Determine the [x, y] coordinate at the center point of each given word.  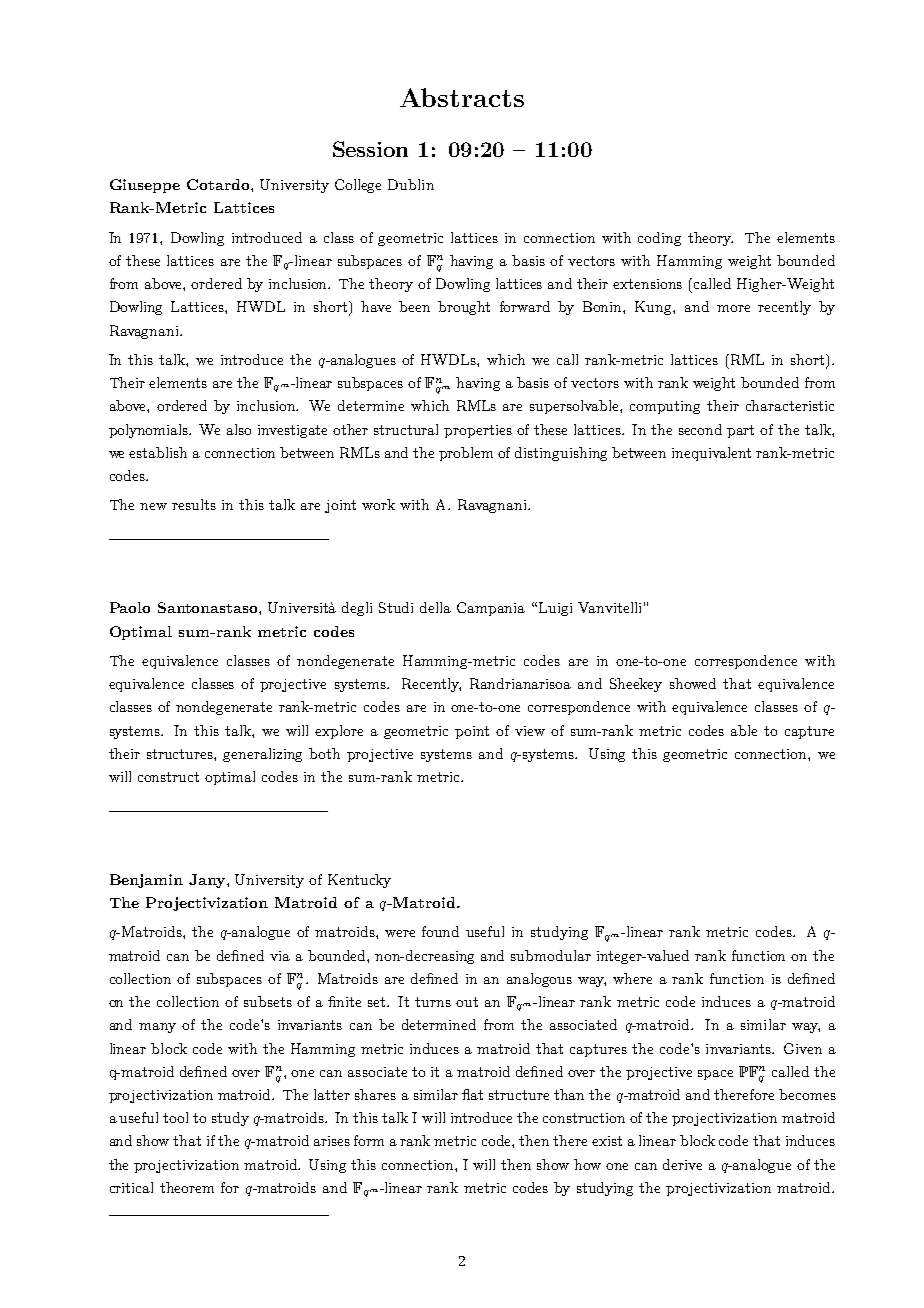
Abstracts [462, 97]
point [472, 732]
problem [466, 454]
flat [472, 1094]
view [530, 731]
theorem [187, 1187]
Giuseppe [145, 186]
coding [659, 239]
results [194, 504]
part [740, 431]
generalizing [262, 755]
